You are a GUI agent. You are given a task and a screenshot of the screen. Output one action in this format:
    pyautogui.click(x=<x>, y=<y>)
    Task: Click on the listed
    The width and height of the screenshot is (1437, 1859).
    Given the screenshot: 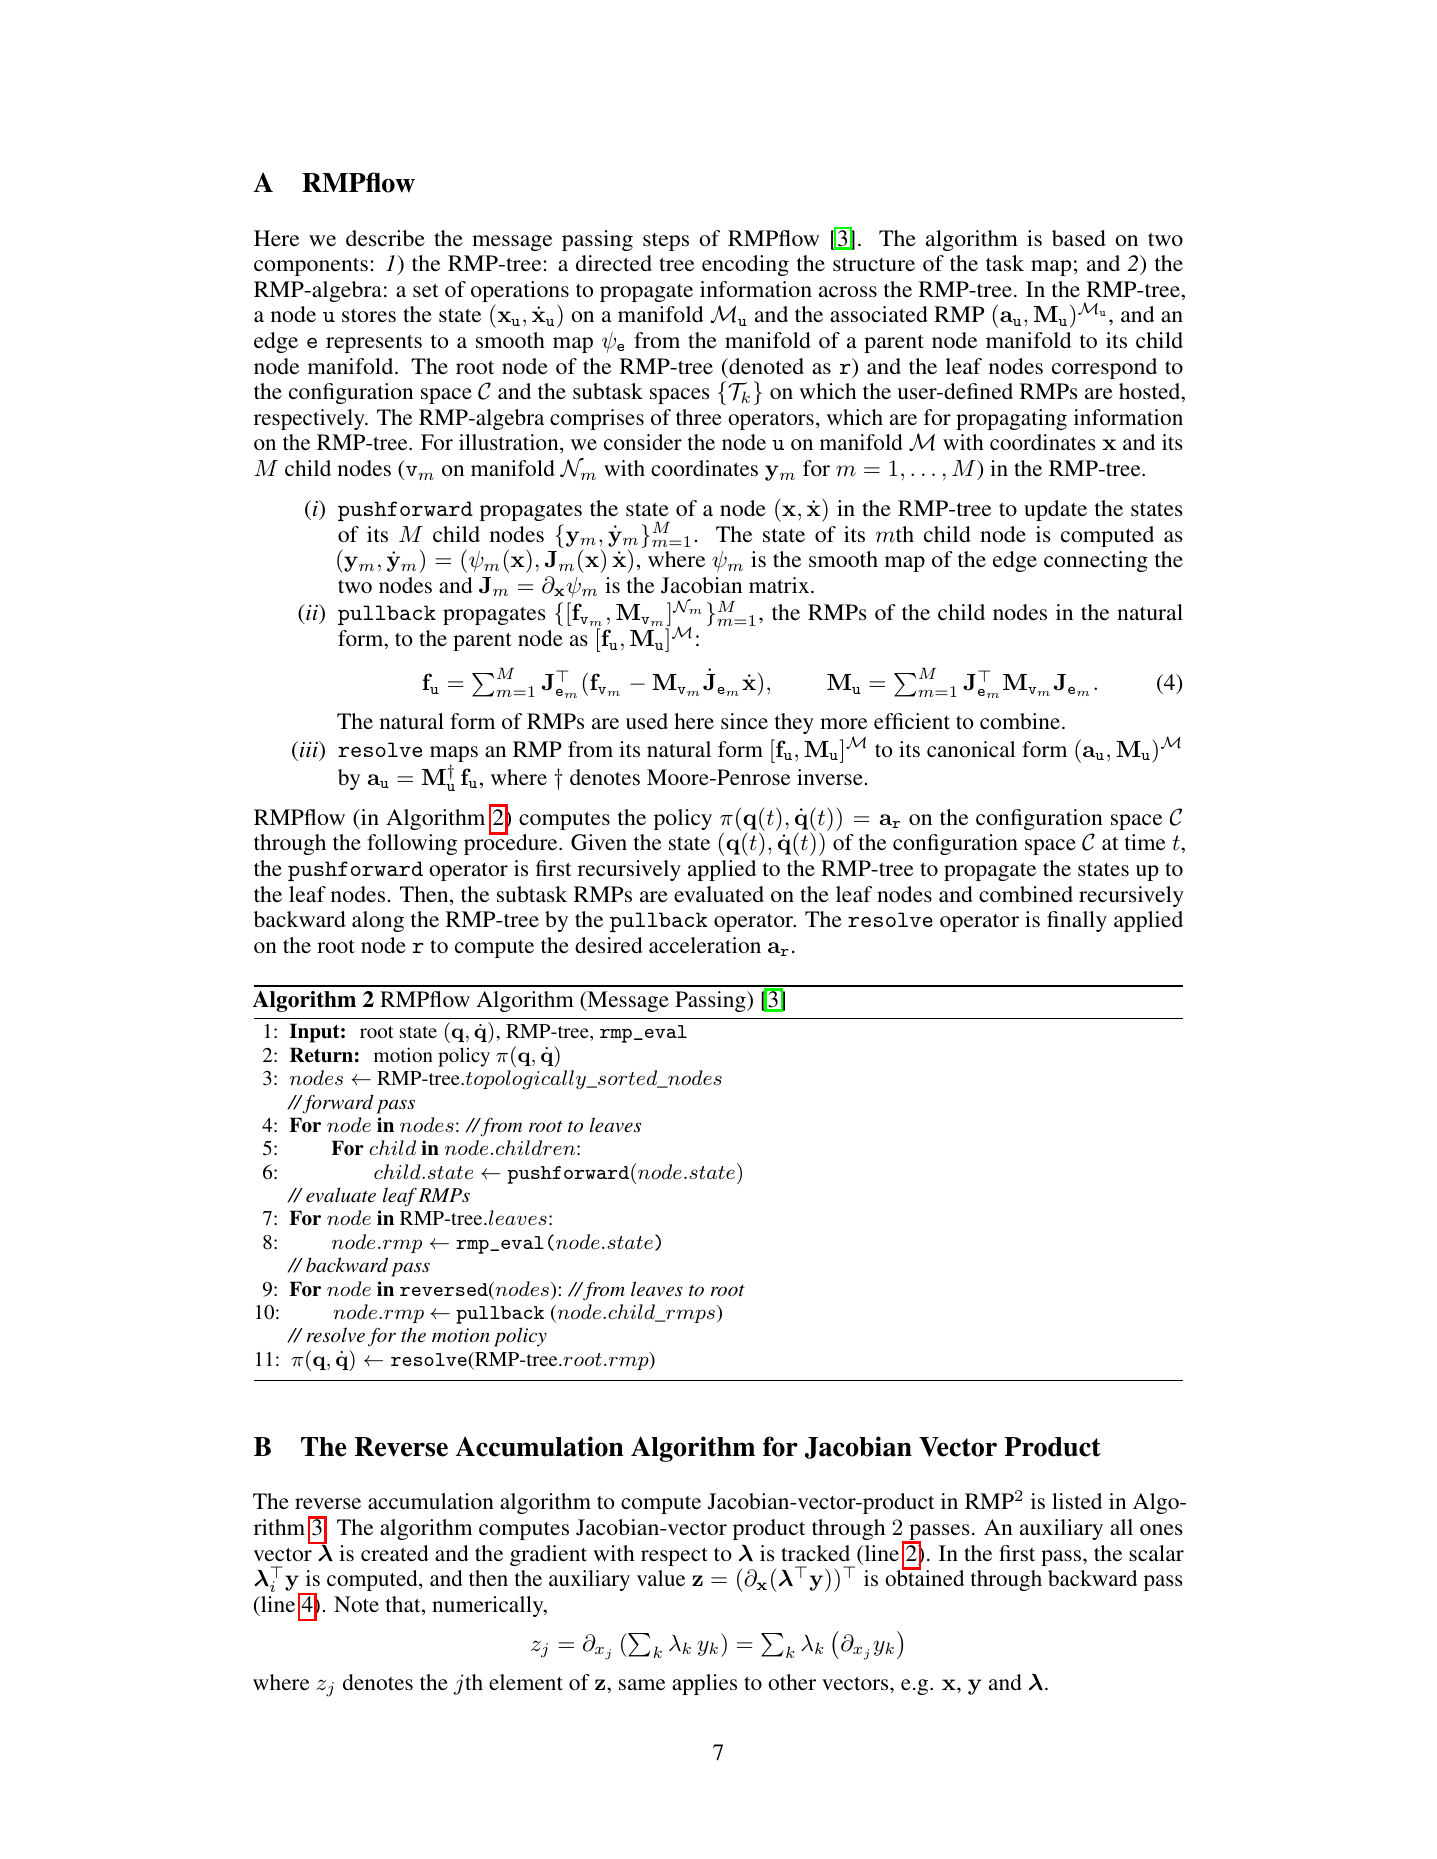 What is the action you would take?
    pyautogui.click(x=1077, y=1501)
